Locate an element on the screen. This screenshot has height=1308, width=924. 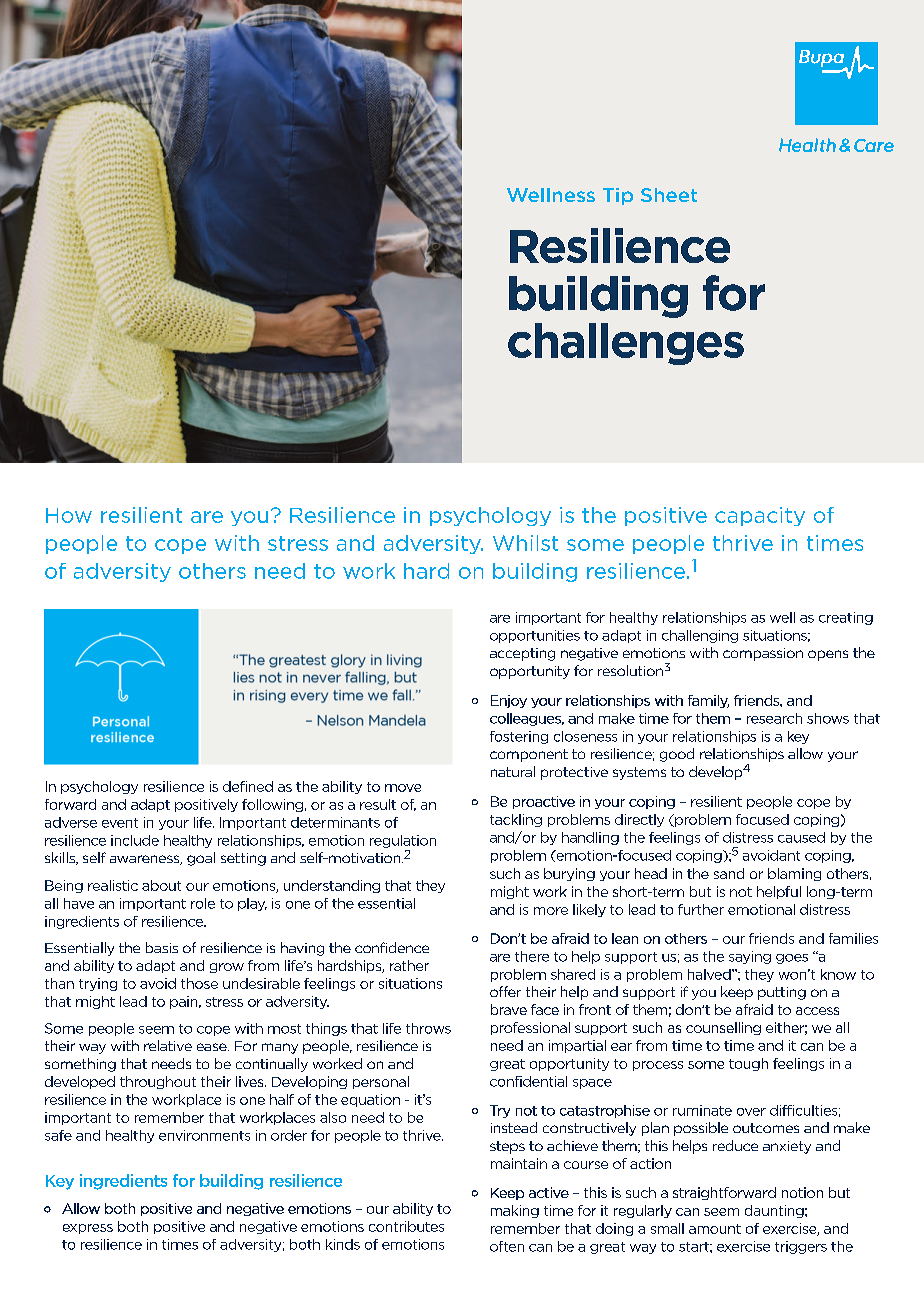
Sheet is located at coordinates (669, 195).
